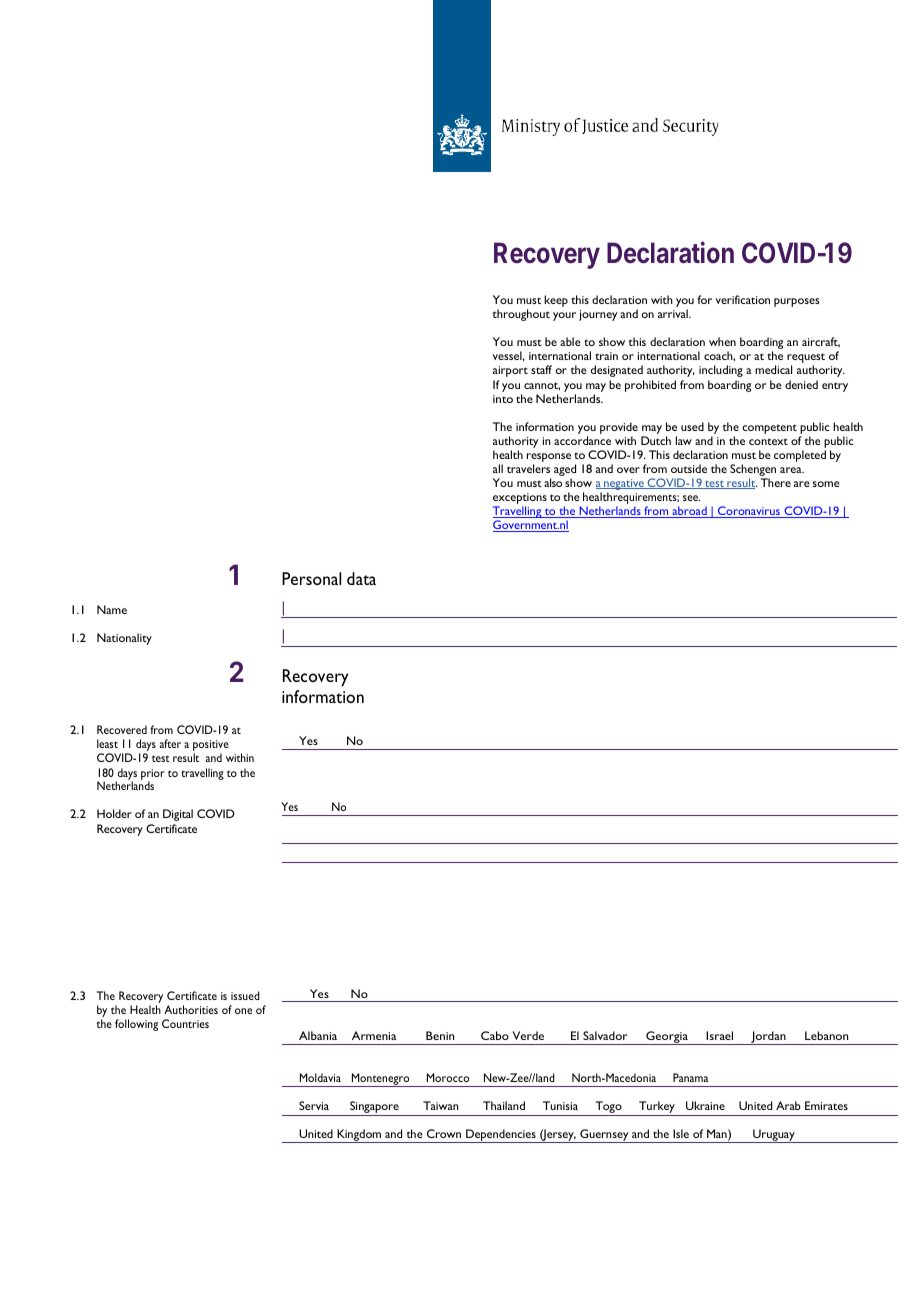 The image size is (924, 1307). I want to click on Taiwan, so click(441, 1105).
